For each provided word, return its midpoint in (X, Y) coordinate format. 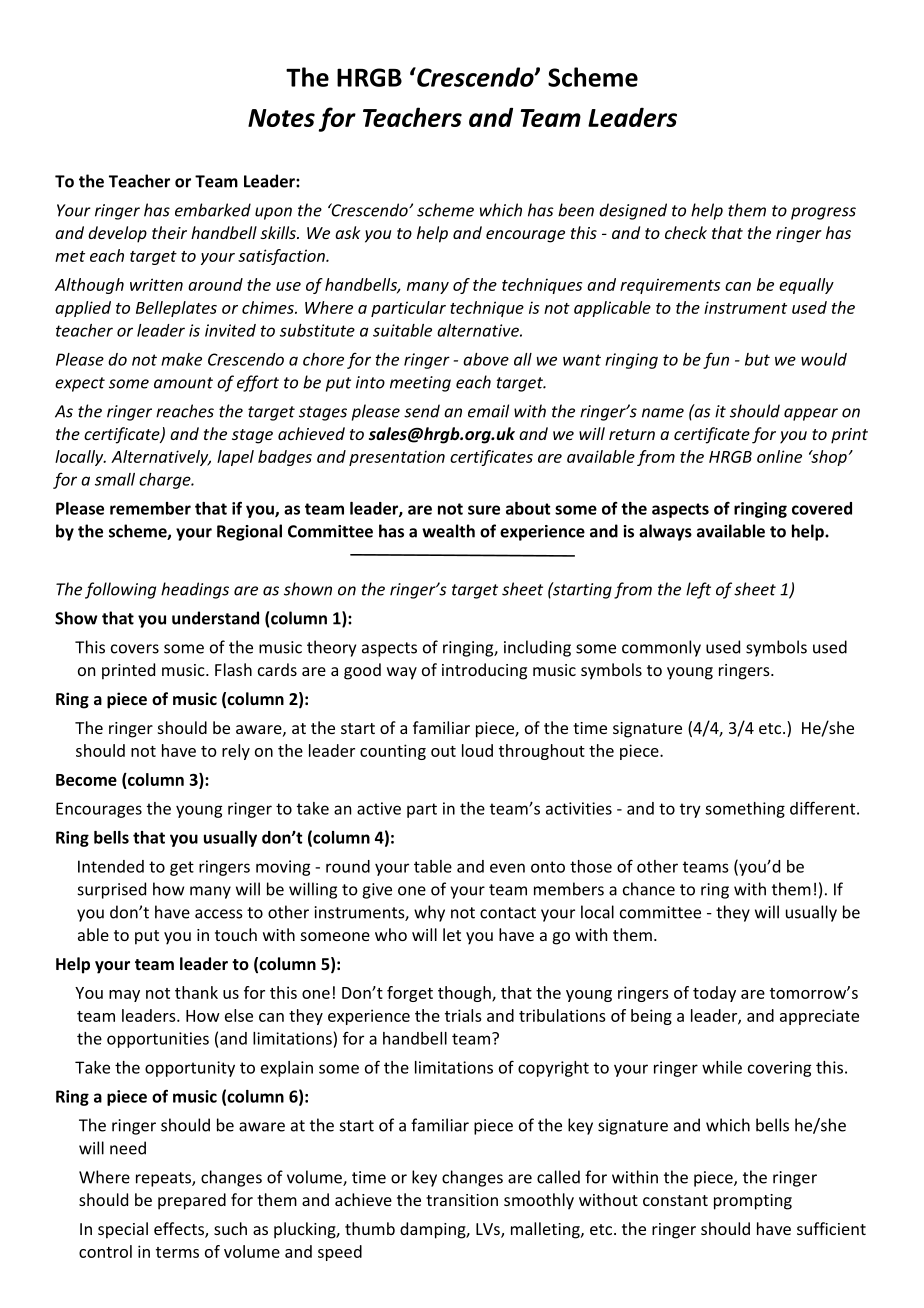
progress (823, 213)
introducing (484, 671)
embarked (213, 210)
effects (180, 1229)
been (576, 210)
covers (135, 649)
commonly (661, 648)
